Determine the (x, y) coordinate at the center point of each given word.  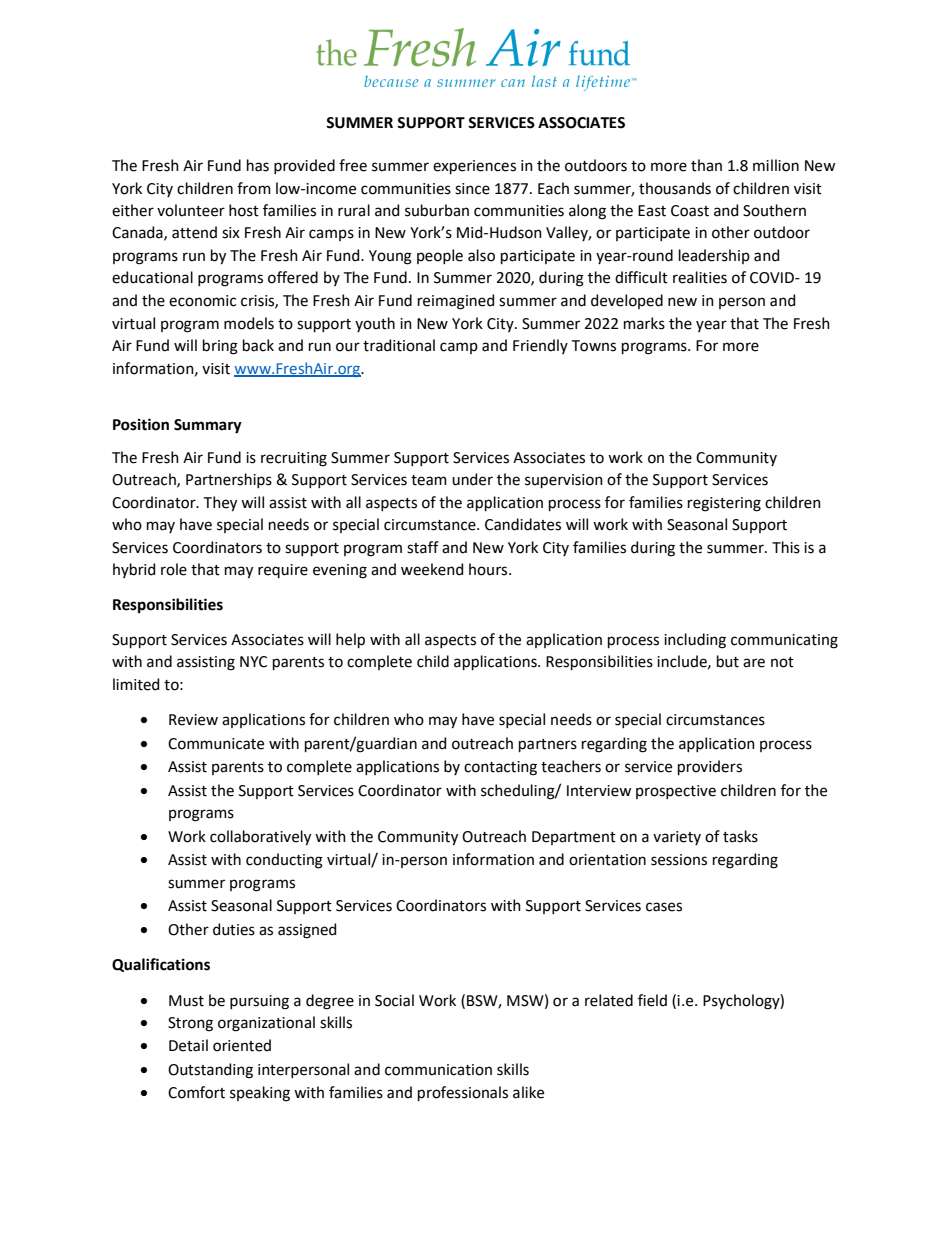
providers (710, 767)
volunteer (191, 210)
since (472, 189)
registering (724, 504)
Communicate (216, 744)
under (472, 479)
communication (438, 1070)
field (652, 1000)
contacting (500, 768)
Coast (690, 211)
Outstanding (210, 1071)
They (220, 504)
